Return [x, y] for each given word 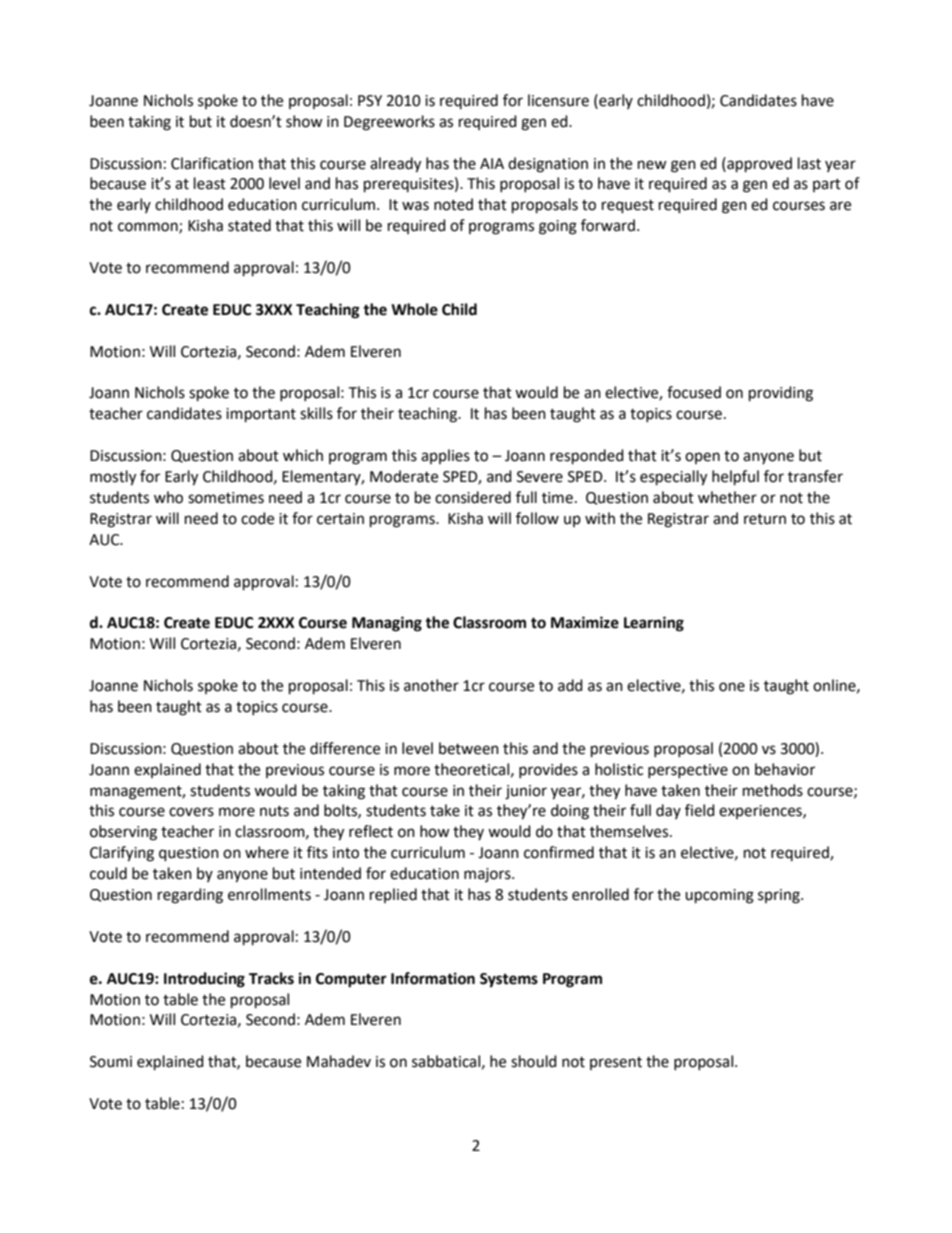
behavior [785, 769]
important [261, 415]
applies [445, 456]
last [809, 163]
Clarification [212, 163]
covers [191, 812]
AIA [492, 163]
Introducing [204, 980]
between [469, 748]
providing [781, 394]
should [534, 1061]
